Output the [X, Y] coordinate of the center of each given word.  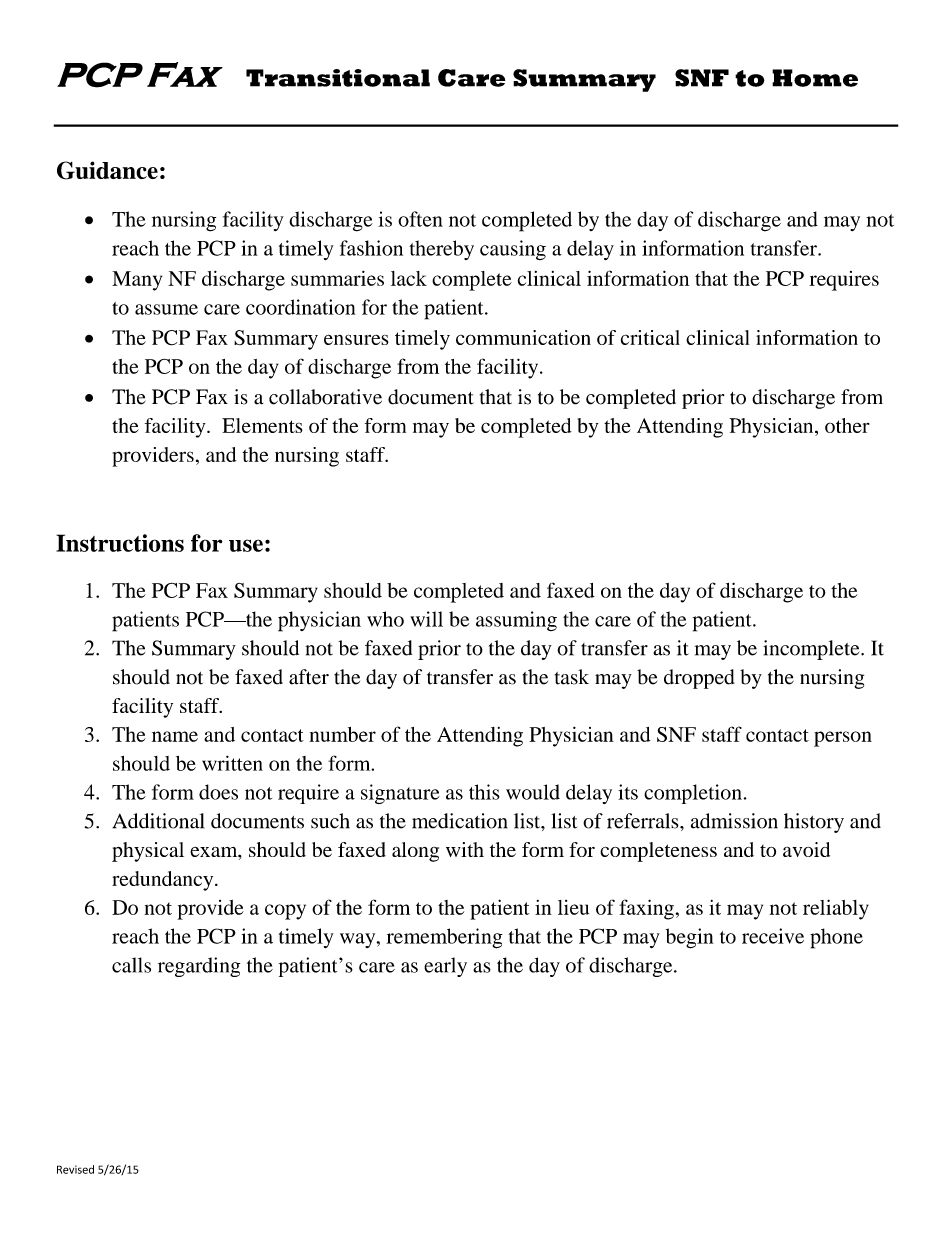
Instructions [120, 543]
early [445, 967]
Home [815, 78]
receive [773, 936]
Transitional [338, 78]
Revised [75, 1169]
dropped [699, 679]
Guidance [107, 170]
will [426, 619]
